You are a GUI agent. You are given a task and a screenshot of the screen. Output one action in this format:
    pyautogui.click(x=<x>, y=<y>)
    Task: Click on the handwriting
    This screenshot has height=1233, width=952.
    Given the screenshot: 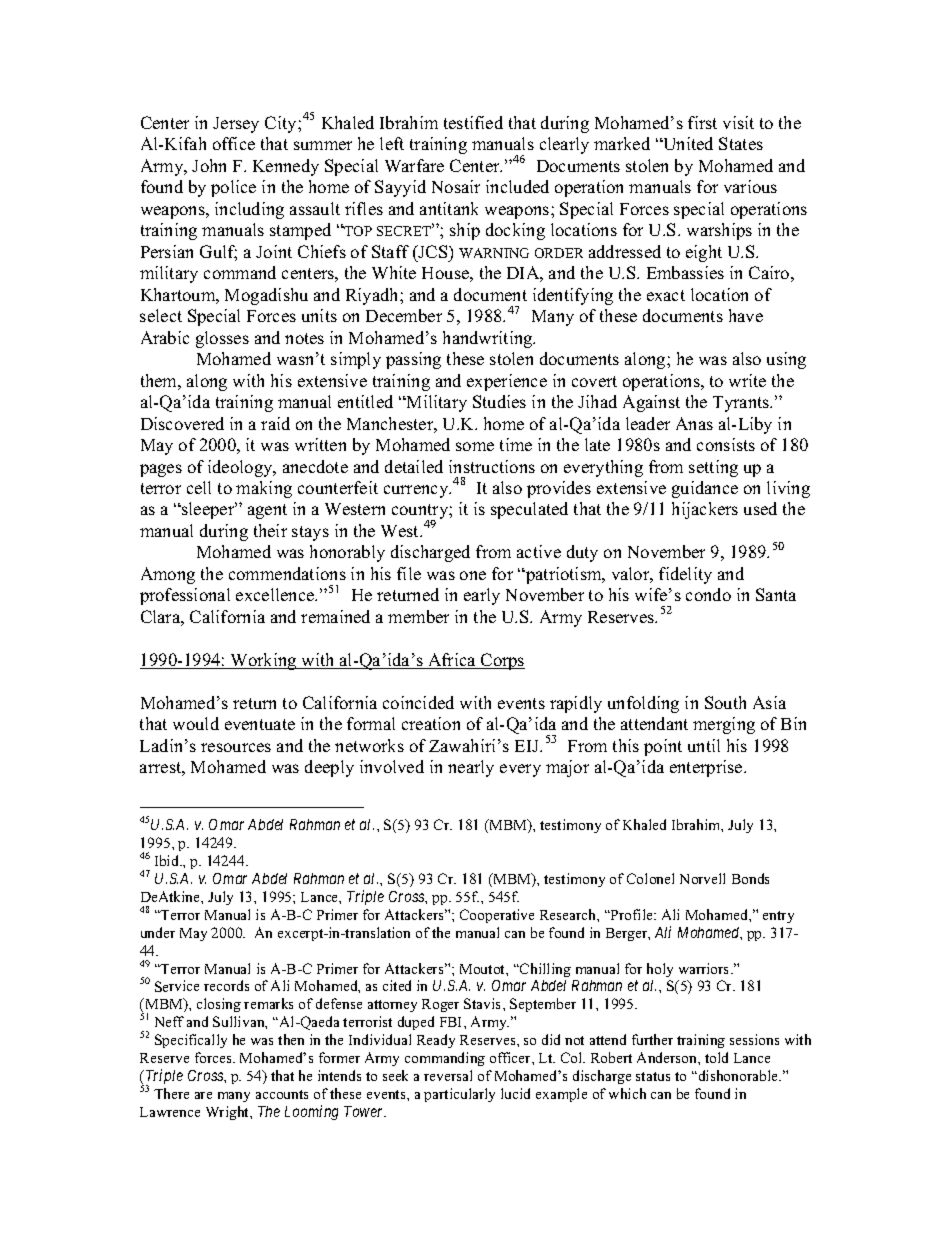 What is the action you would take?
    pyautogui.click(x=489, y=339)
